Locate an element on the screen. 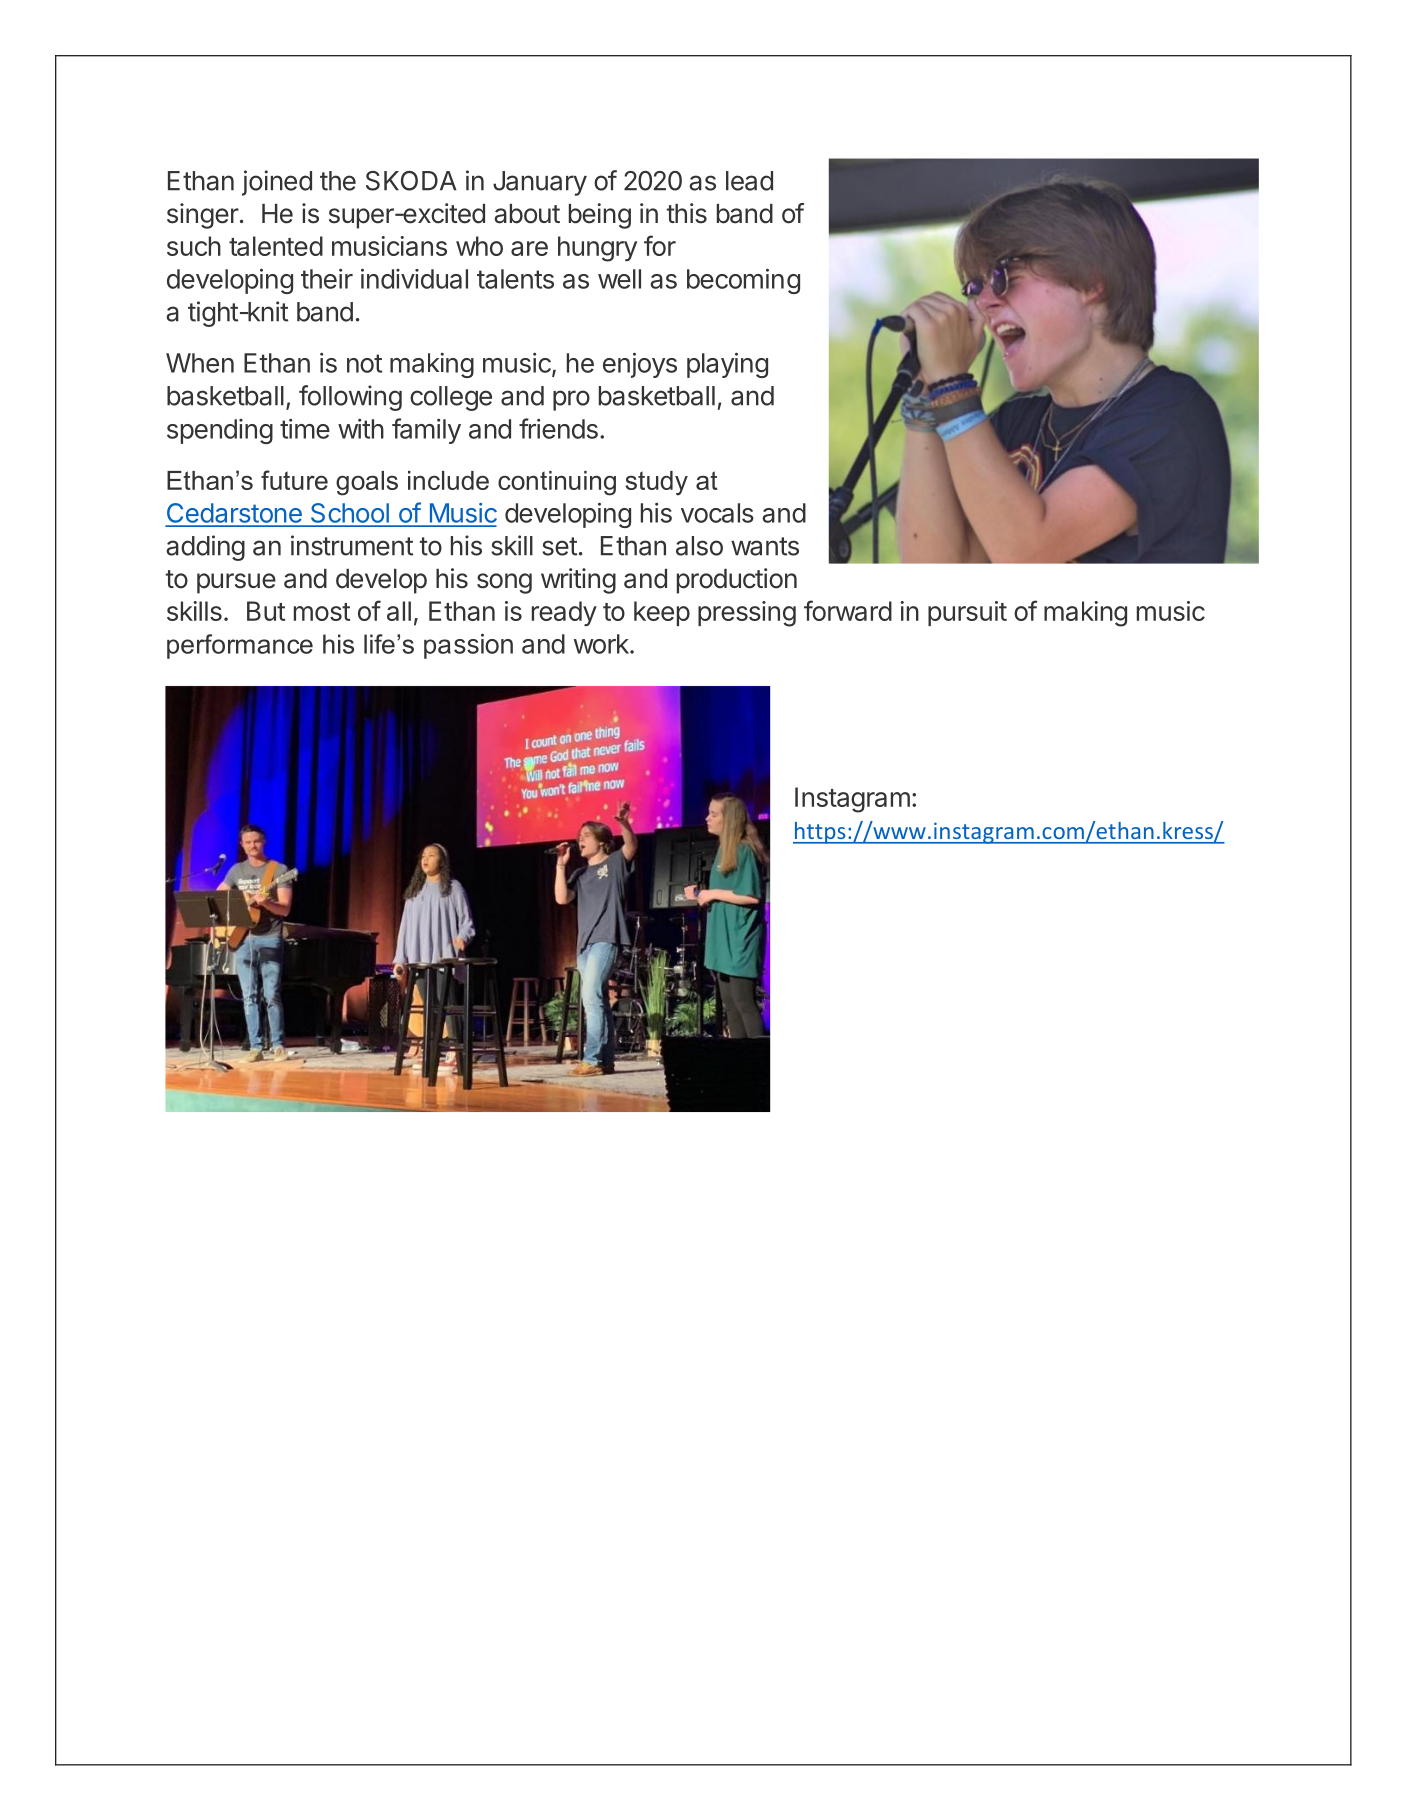 This screenshot has height=1820, width=1406. not is located at coordinates (364, 363).
